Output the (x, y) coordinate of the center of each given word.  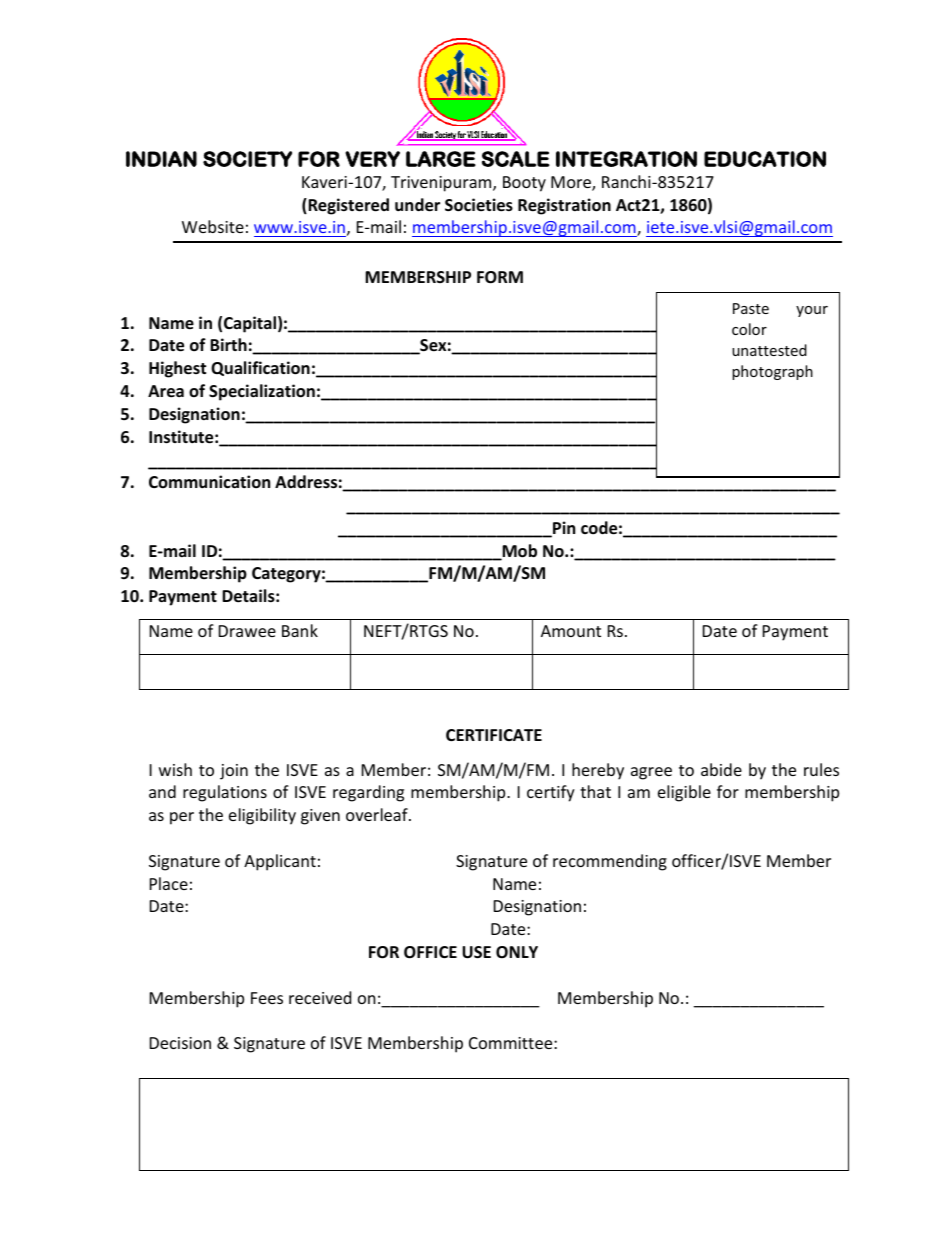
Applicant (280, 862)
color (749, 329)
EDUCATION (765, 159)
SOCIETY (247, 159)
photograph (772, 372)
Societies (479, 205)
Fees (267, 998)
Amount (571, 631)
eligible (684, 793)
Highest (177, 369)
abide (721, 769)
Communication (209, 482)
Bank (300, 630)
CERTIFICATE (494, 735)
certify (551, 793)
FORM (500, 277)
